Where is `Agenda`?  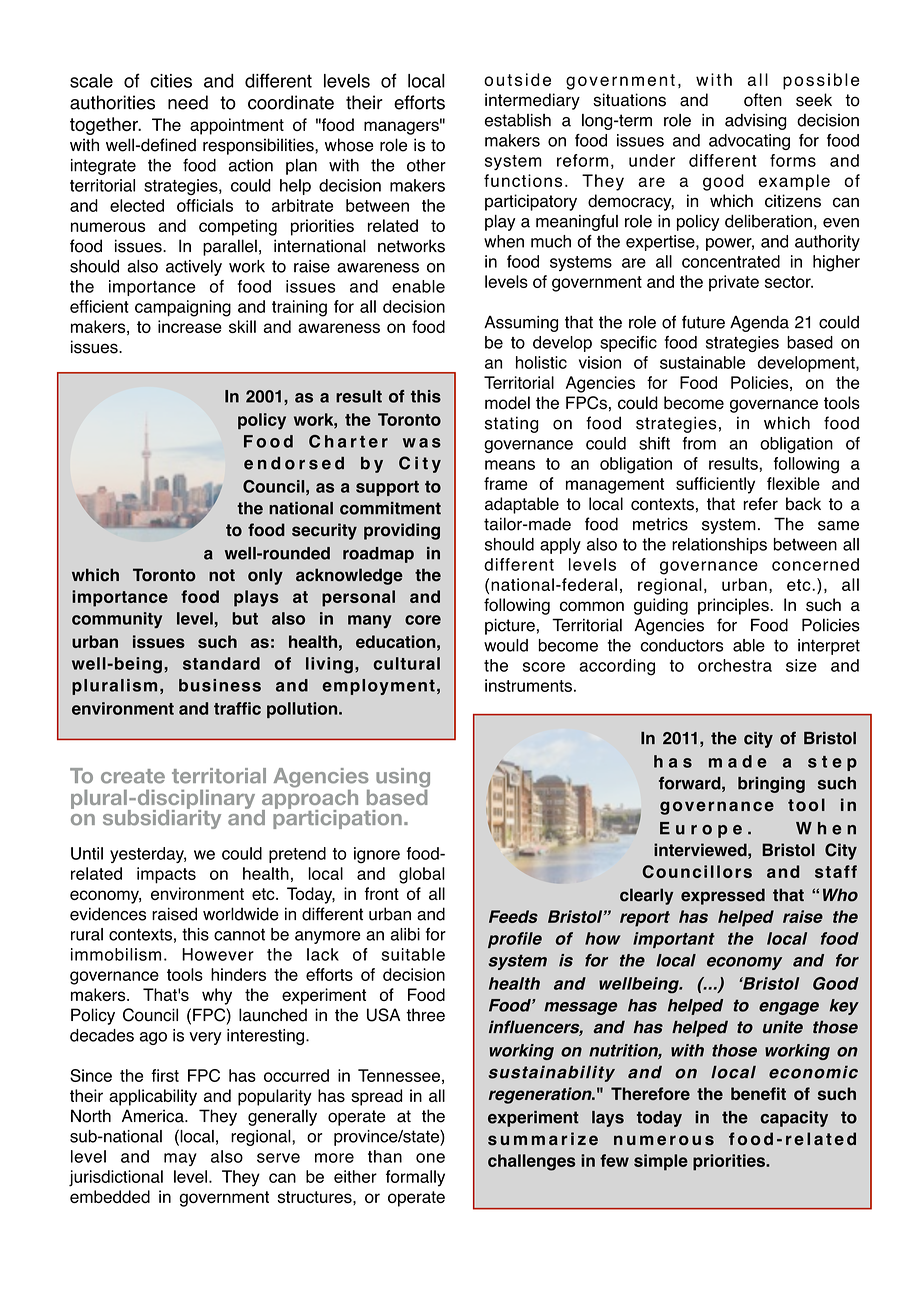
Agenda is located at coordinates (759, 323).
